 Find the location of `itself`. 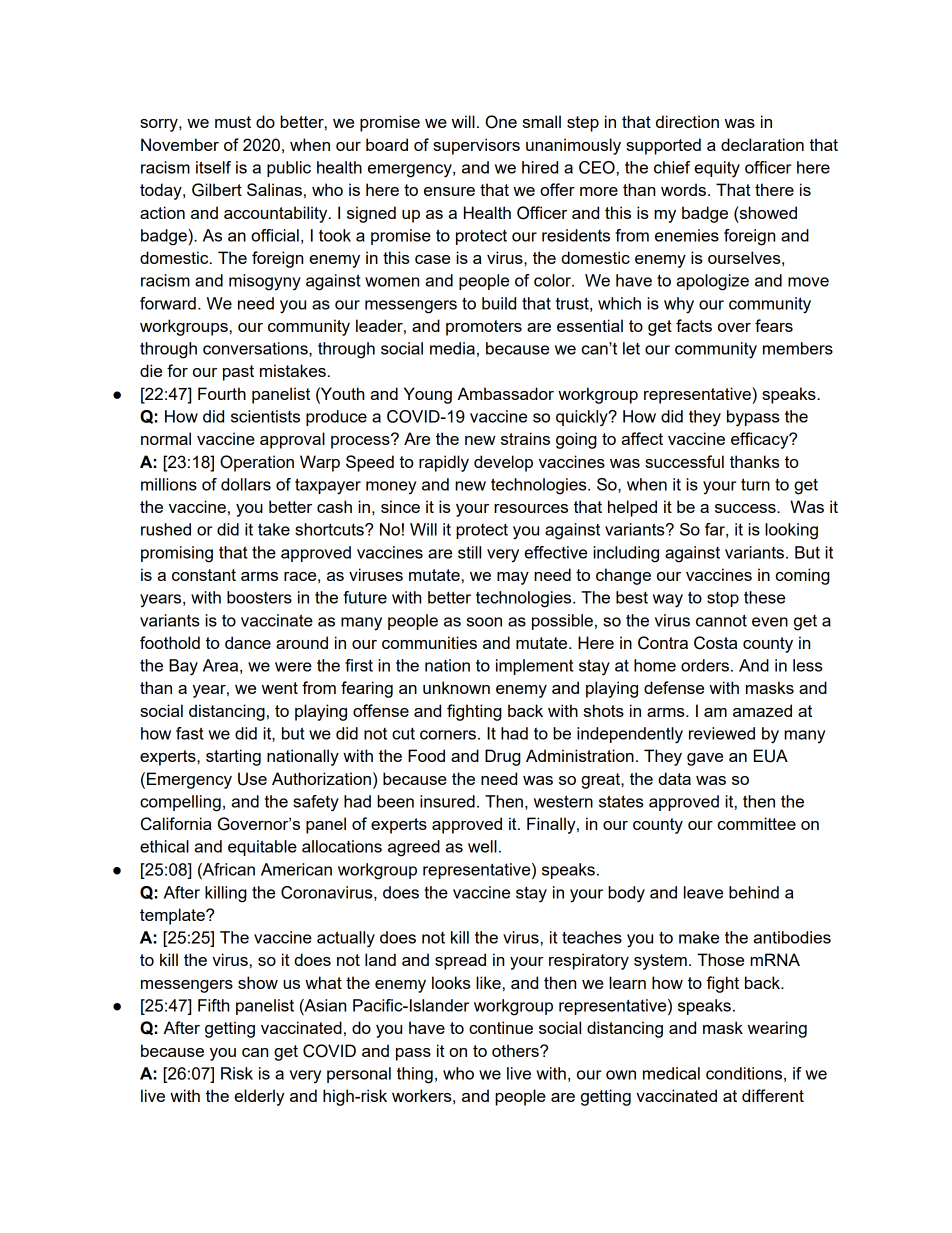

itself is located at coordinates (213, 167).
